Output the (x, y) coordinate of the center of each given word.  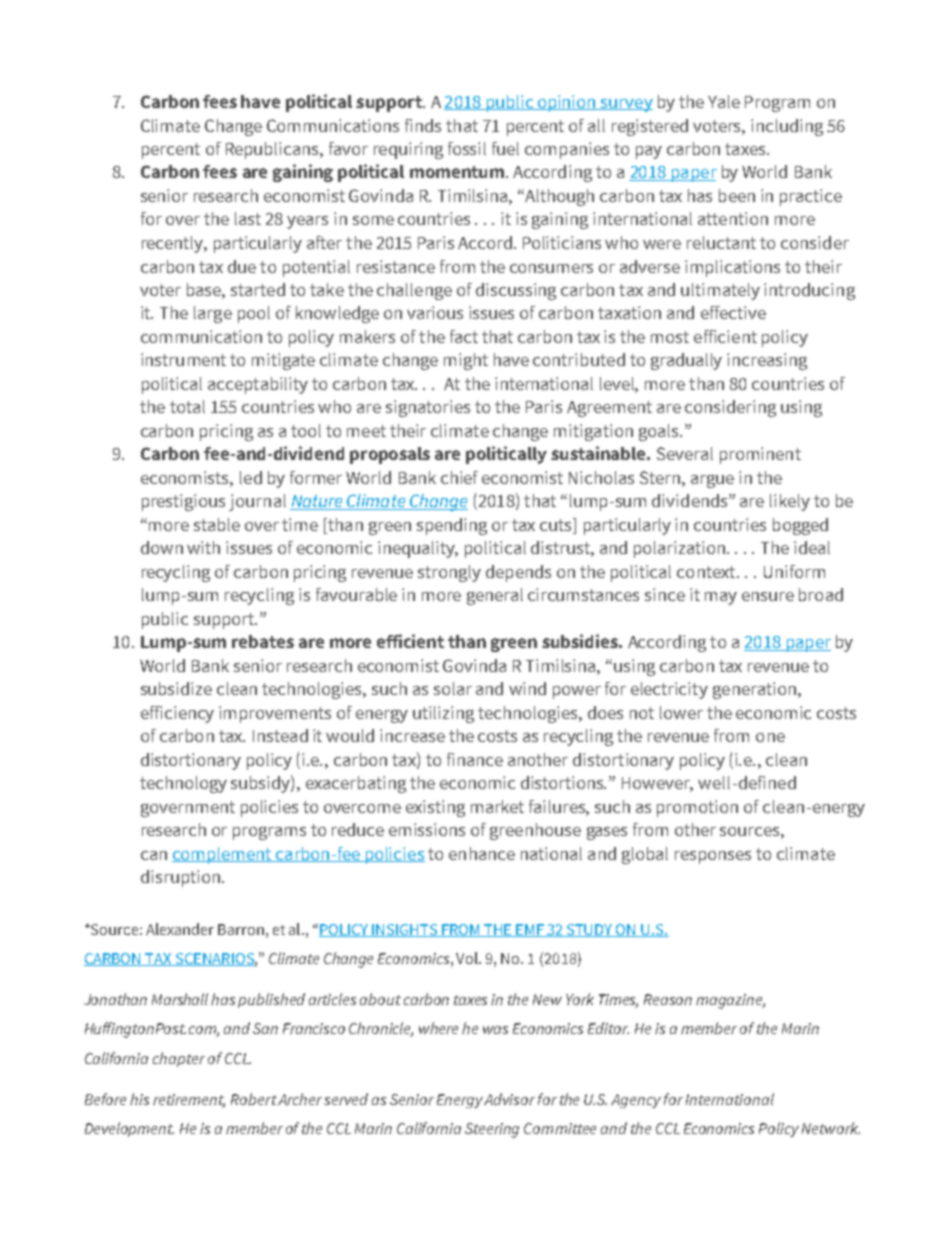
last (248, 218)
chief (459, 477)
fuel (505, 148)
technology (183, 784)
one (770, 737)
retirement (189, 1100)
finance (475, 759)
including (787, 127)
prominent (760, 455)
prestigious (183, 502)
